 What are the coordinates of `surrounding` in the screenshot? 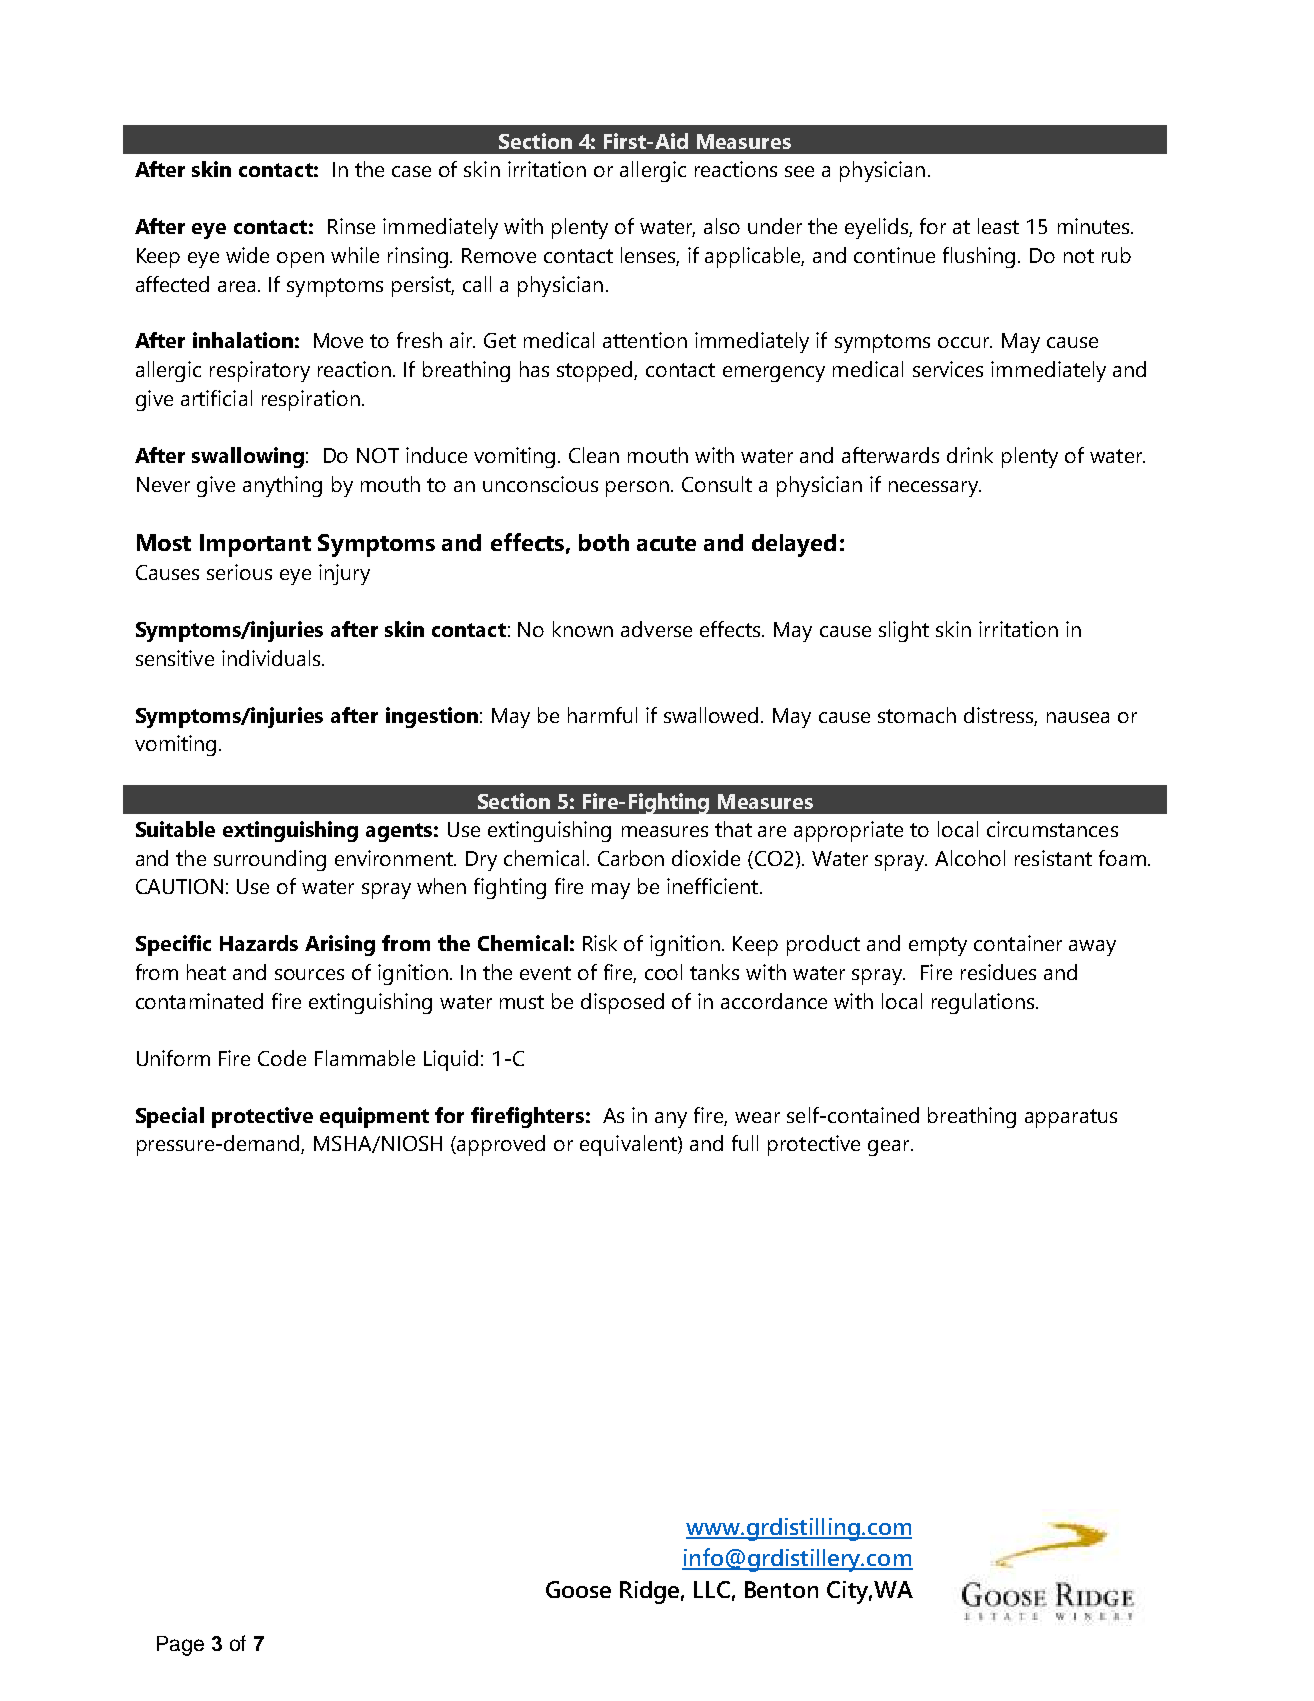 It's located at (270, 860).
